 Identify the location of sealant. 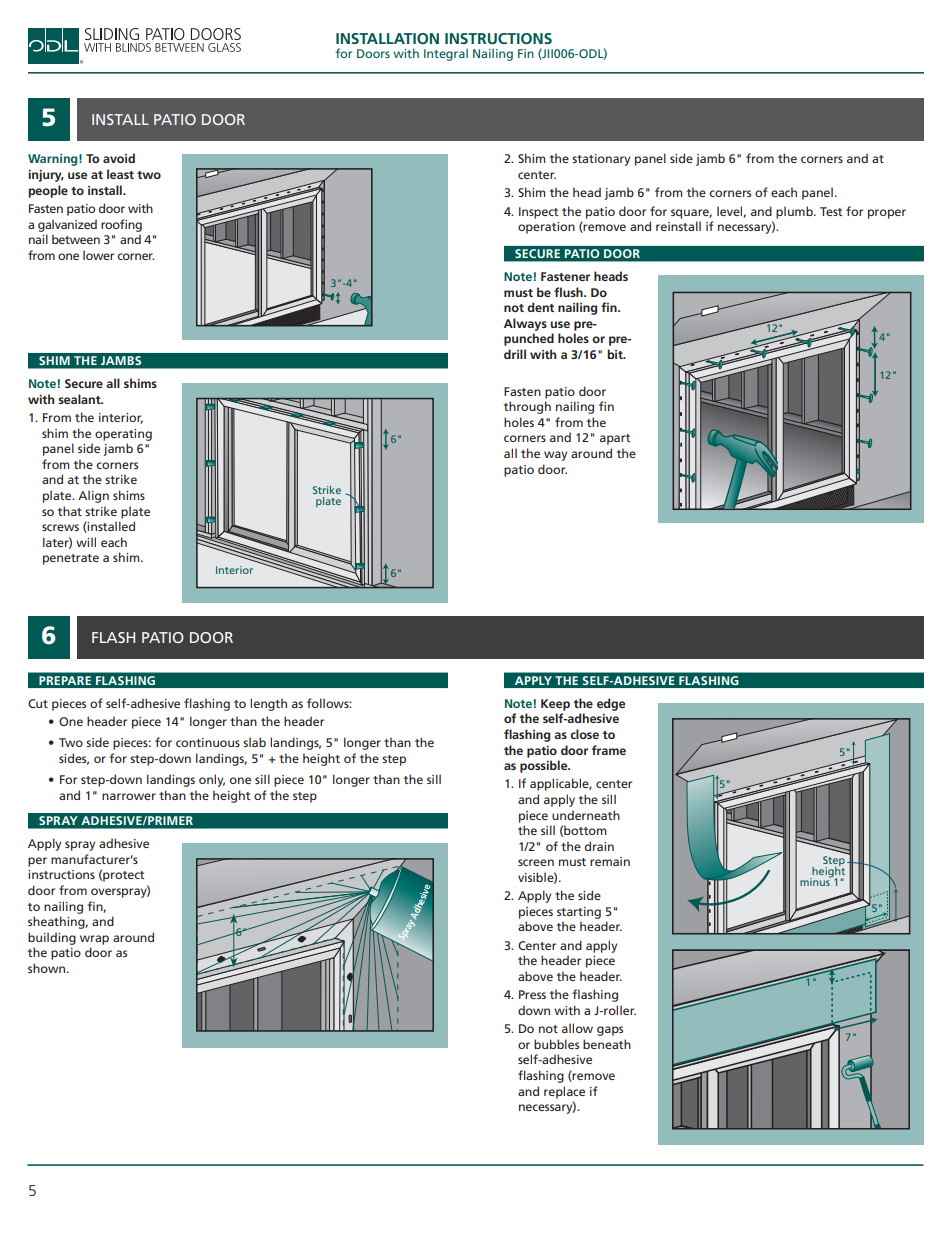
(80, 399).
